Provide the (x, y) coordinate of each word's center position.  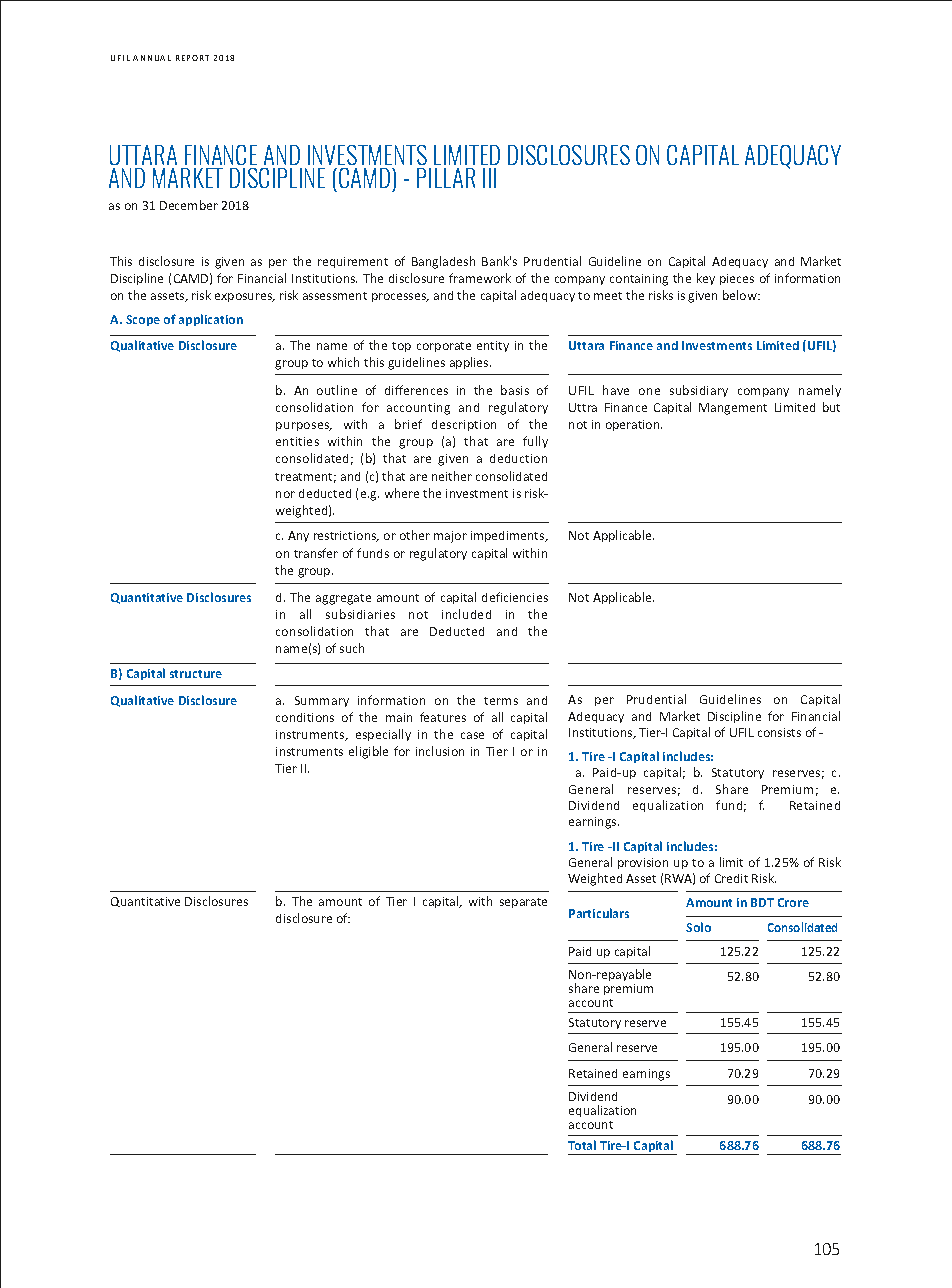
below (741, 295)
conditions (305, 717)
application (211, 320)
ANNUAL (152, 58)
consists (779, 732)
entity (493, 346)
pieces (737, 279)
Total (582, 1145)
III (489, 178)
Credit (731, 878)
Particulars (599, 913)
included (466, 614)
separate (523, 903)
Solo (698, 927)
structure (196, 674)
